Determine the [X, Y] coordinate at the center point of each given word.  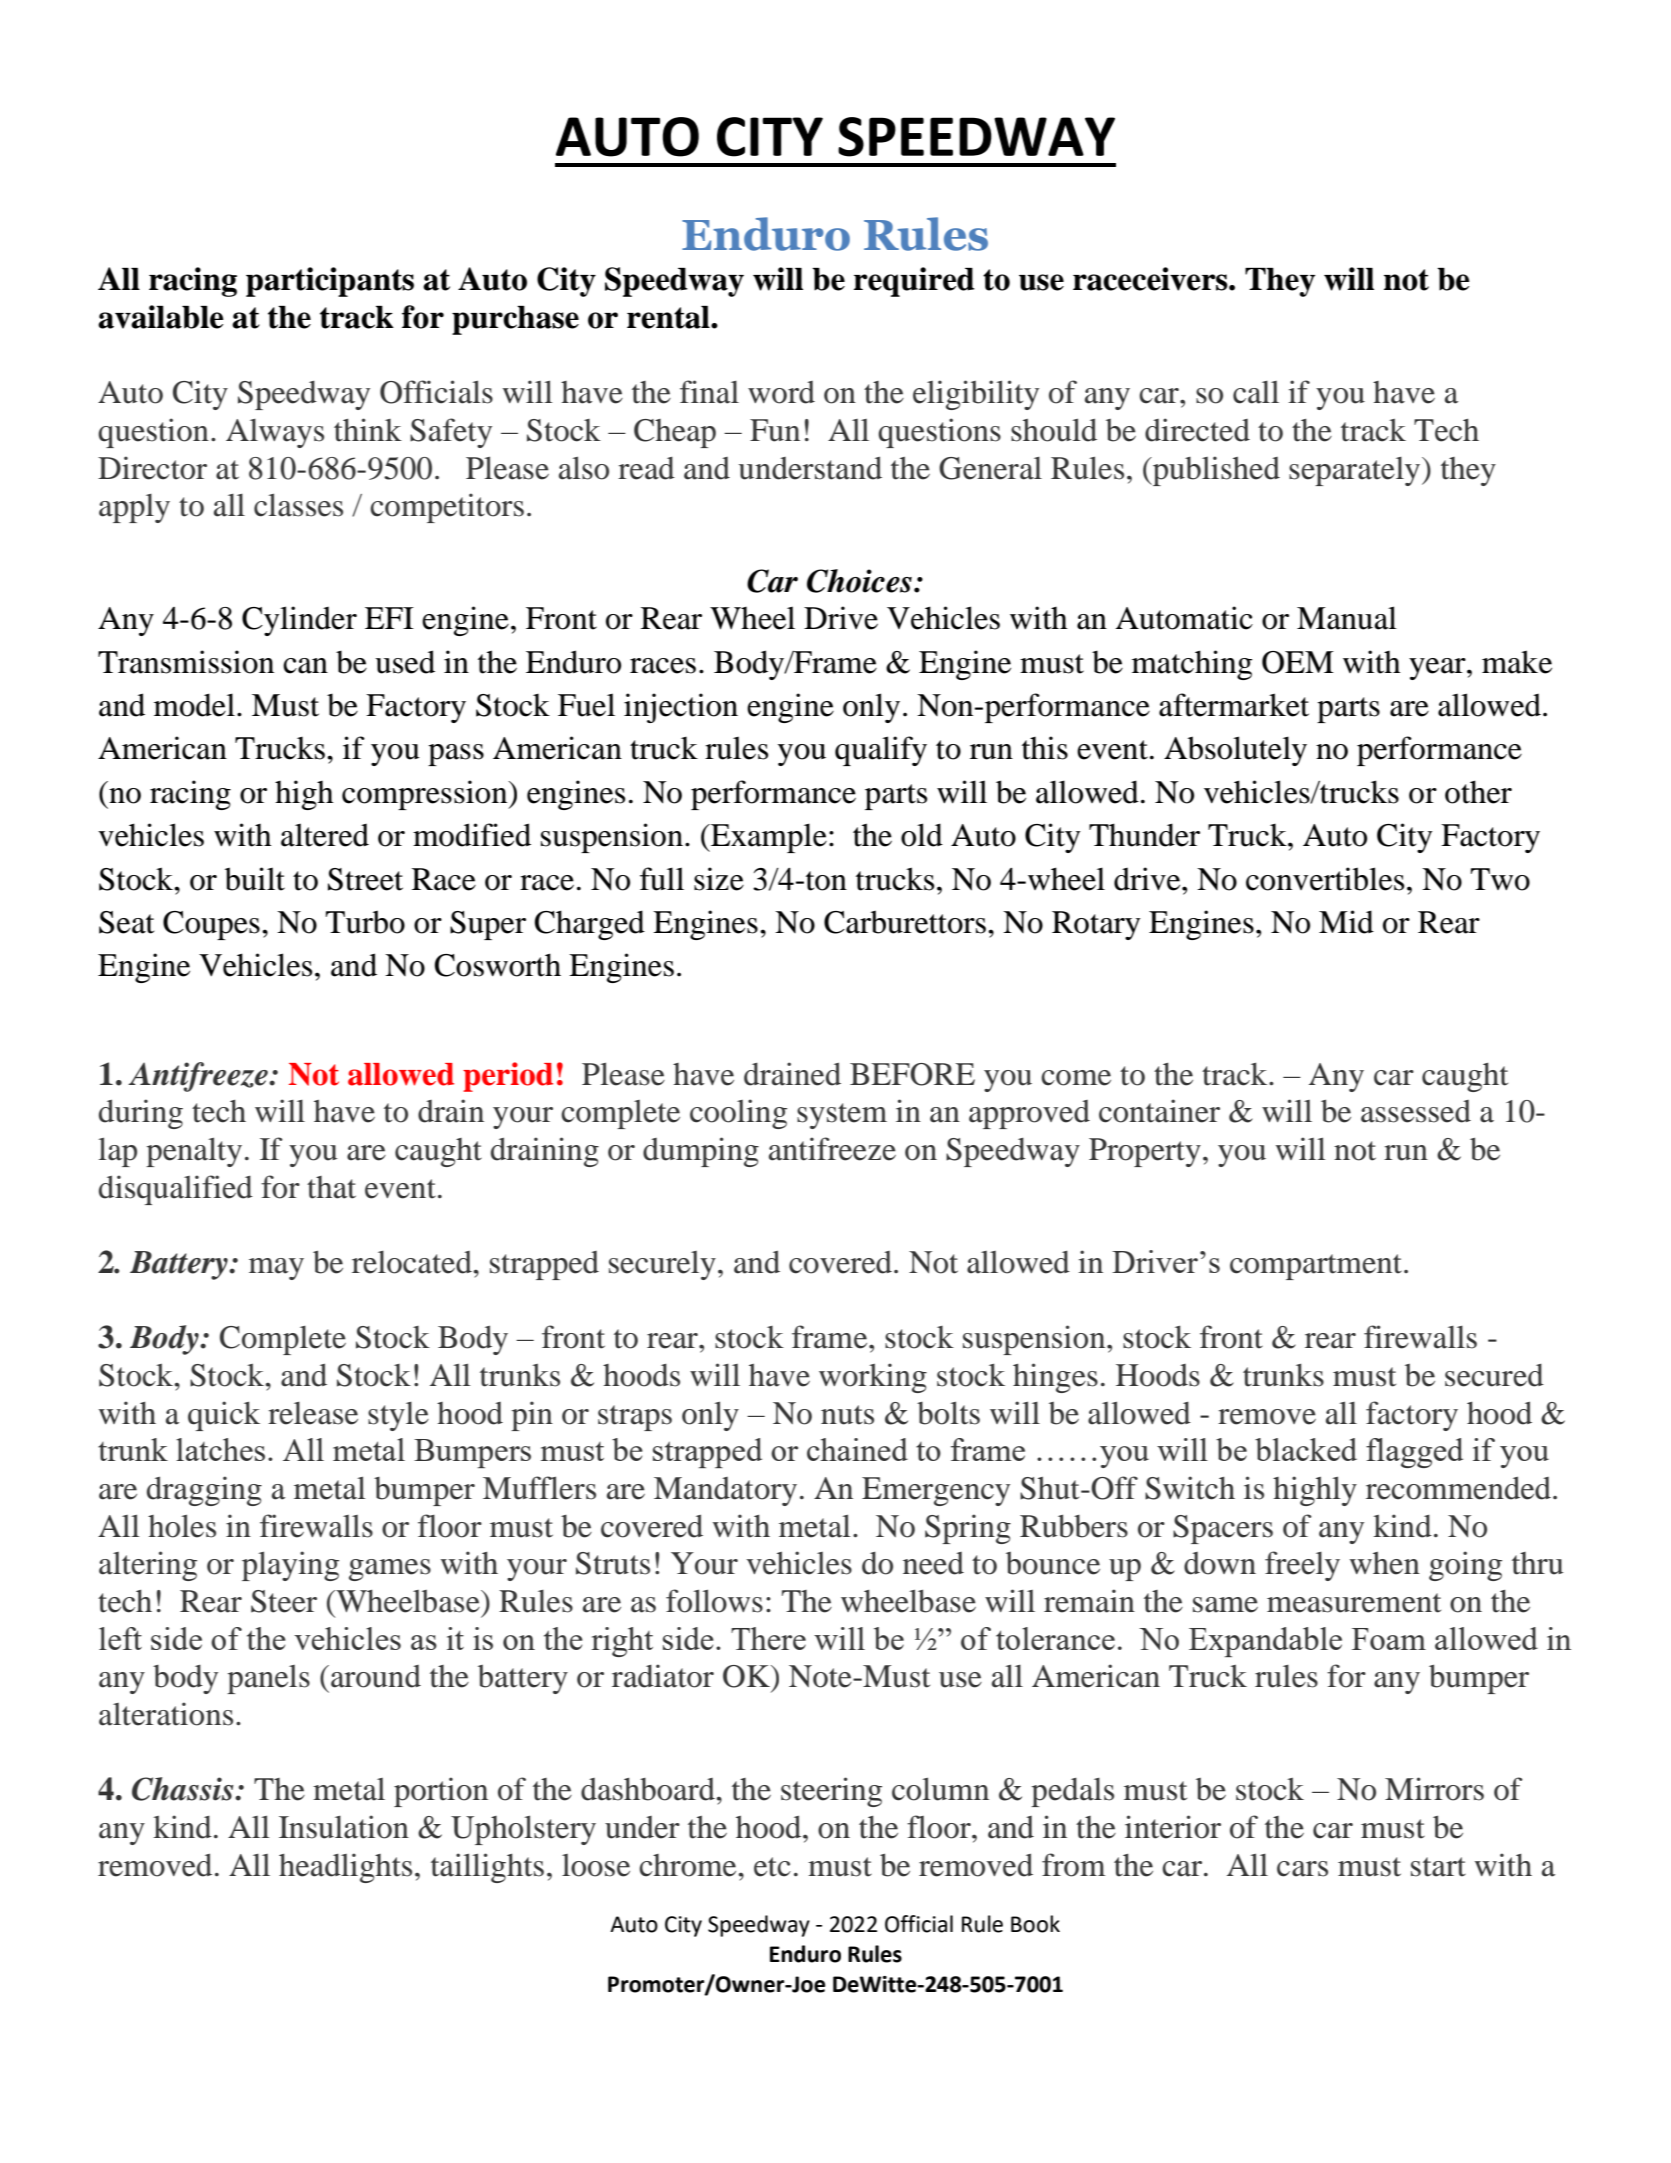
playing [290, 1566]
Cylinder [299, 621]
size [719, 879]
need [933, 1563]
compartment [1317, 1267]
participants [330, 282]
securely [662, 1265]
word [781, 392]
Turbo [365, 922]
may [276, 1269]
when [1385, 1563]
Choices [859, 581]
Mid [1346, 922]
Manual [1347, 618]
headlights [345, 1868]
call [1256, 392]
